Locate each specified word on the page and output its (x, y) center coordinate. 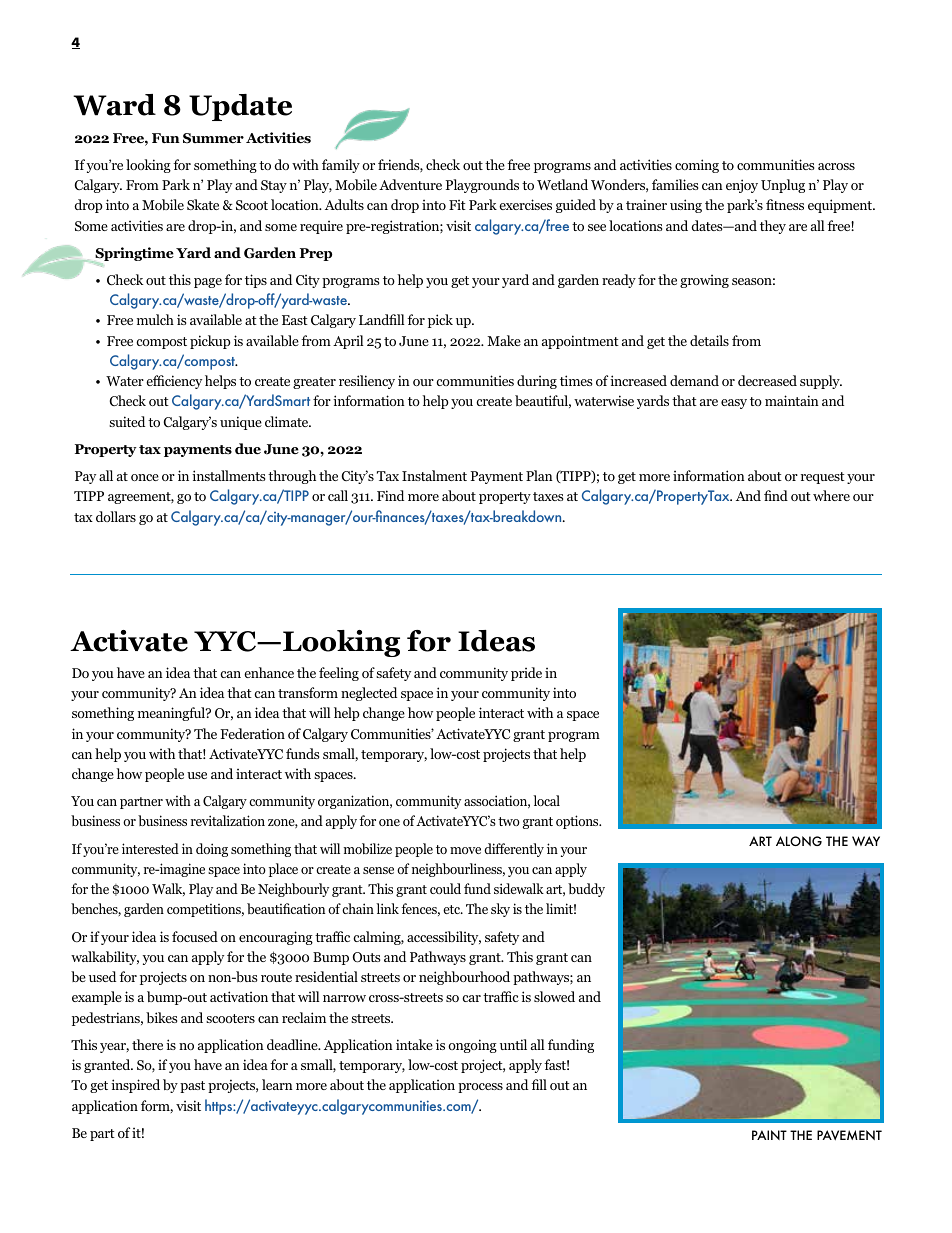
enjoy (742, 186)
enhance (269, 672)
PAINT (769, 1135)
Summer (213, 138)
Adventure (410, 184)
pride (526, 674)
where (831, 495)
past (192, 1087)
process (480, 1088)
